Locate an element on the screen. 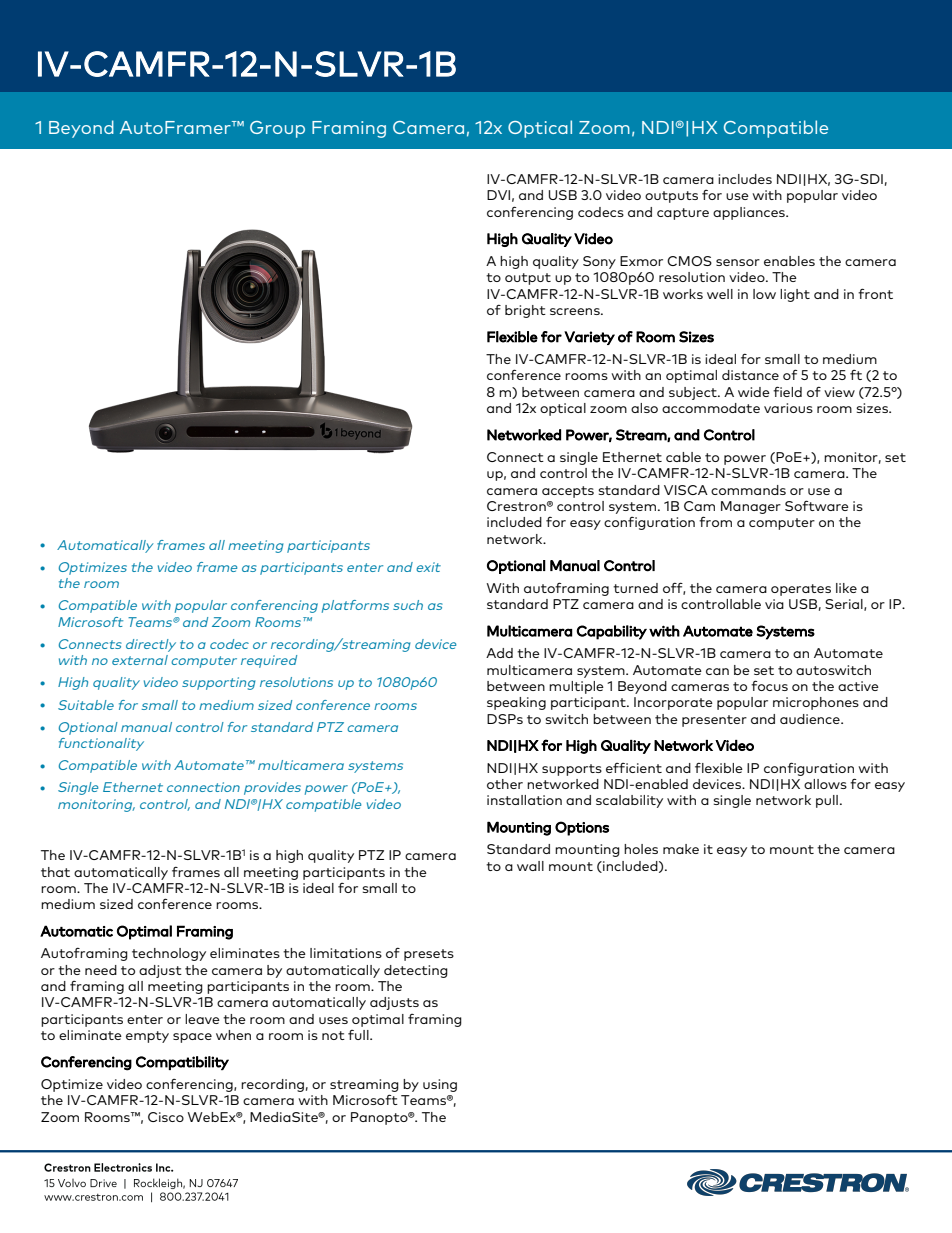 Image resolution: width=952 pixels, height=1233 pixels. includes is located at coordinates (745, 179).
